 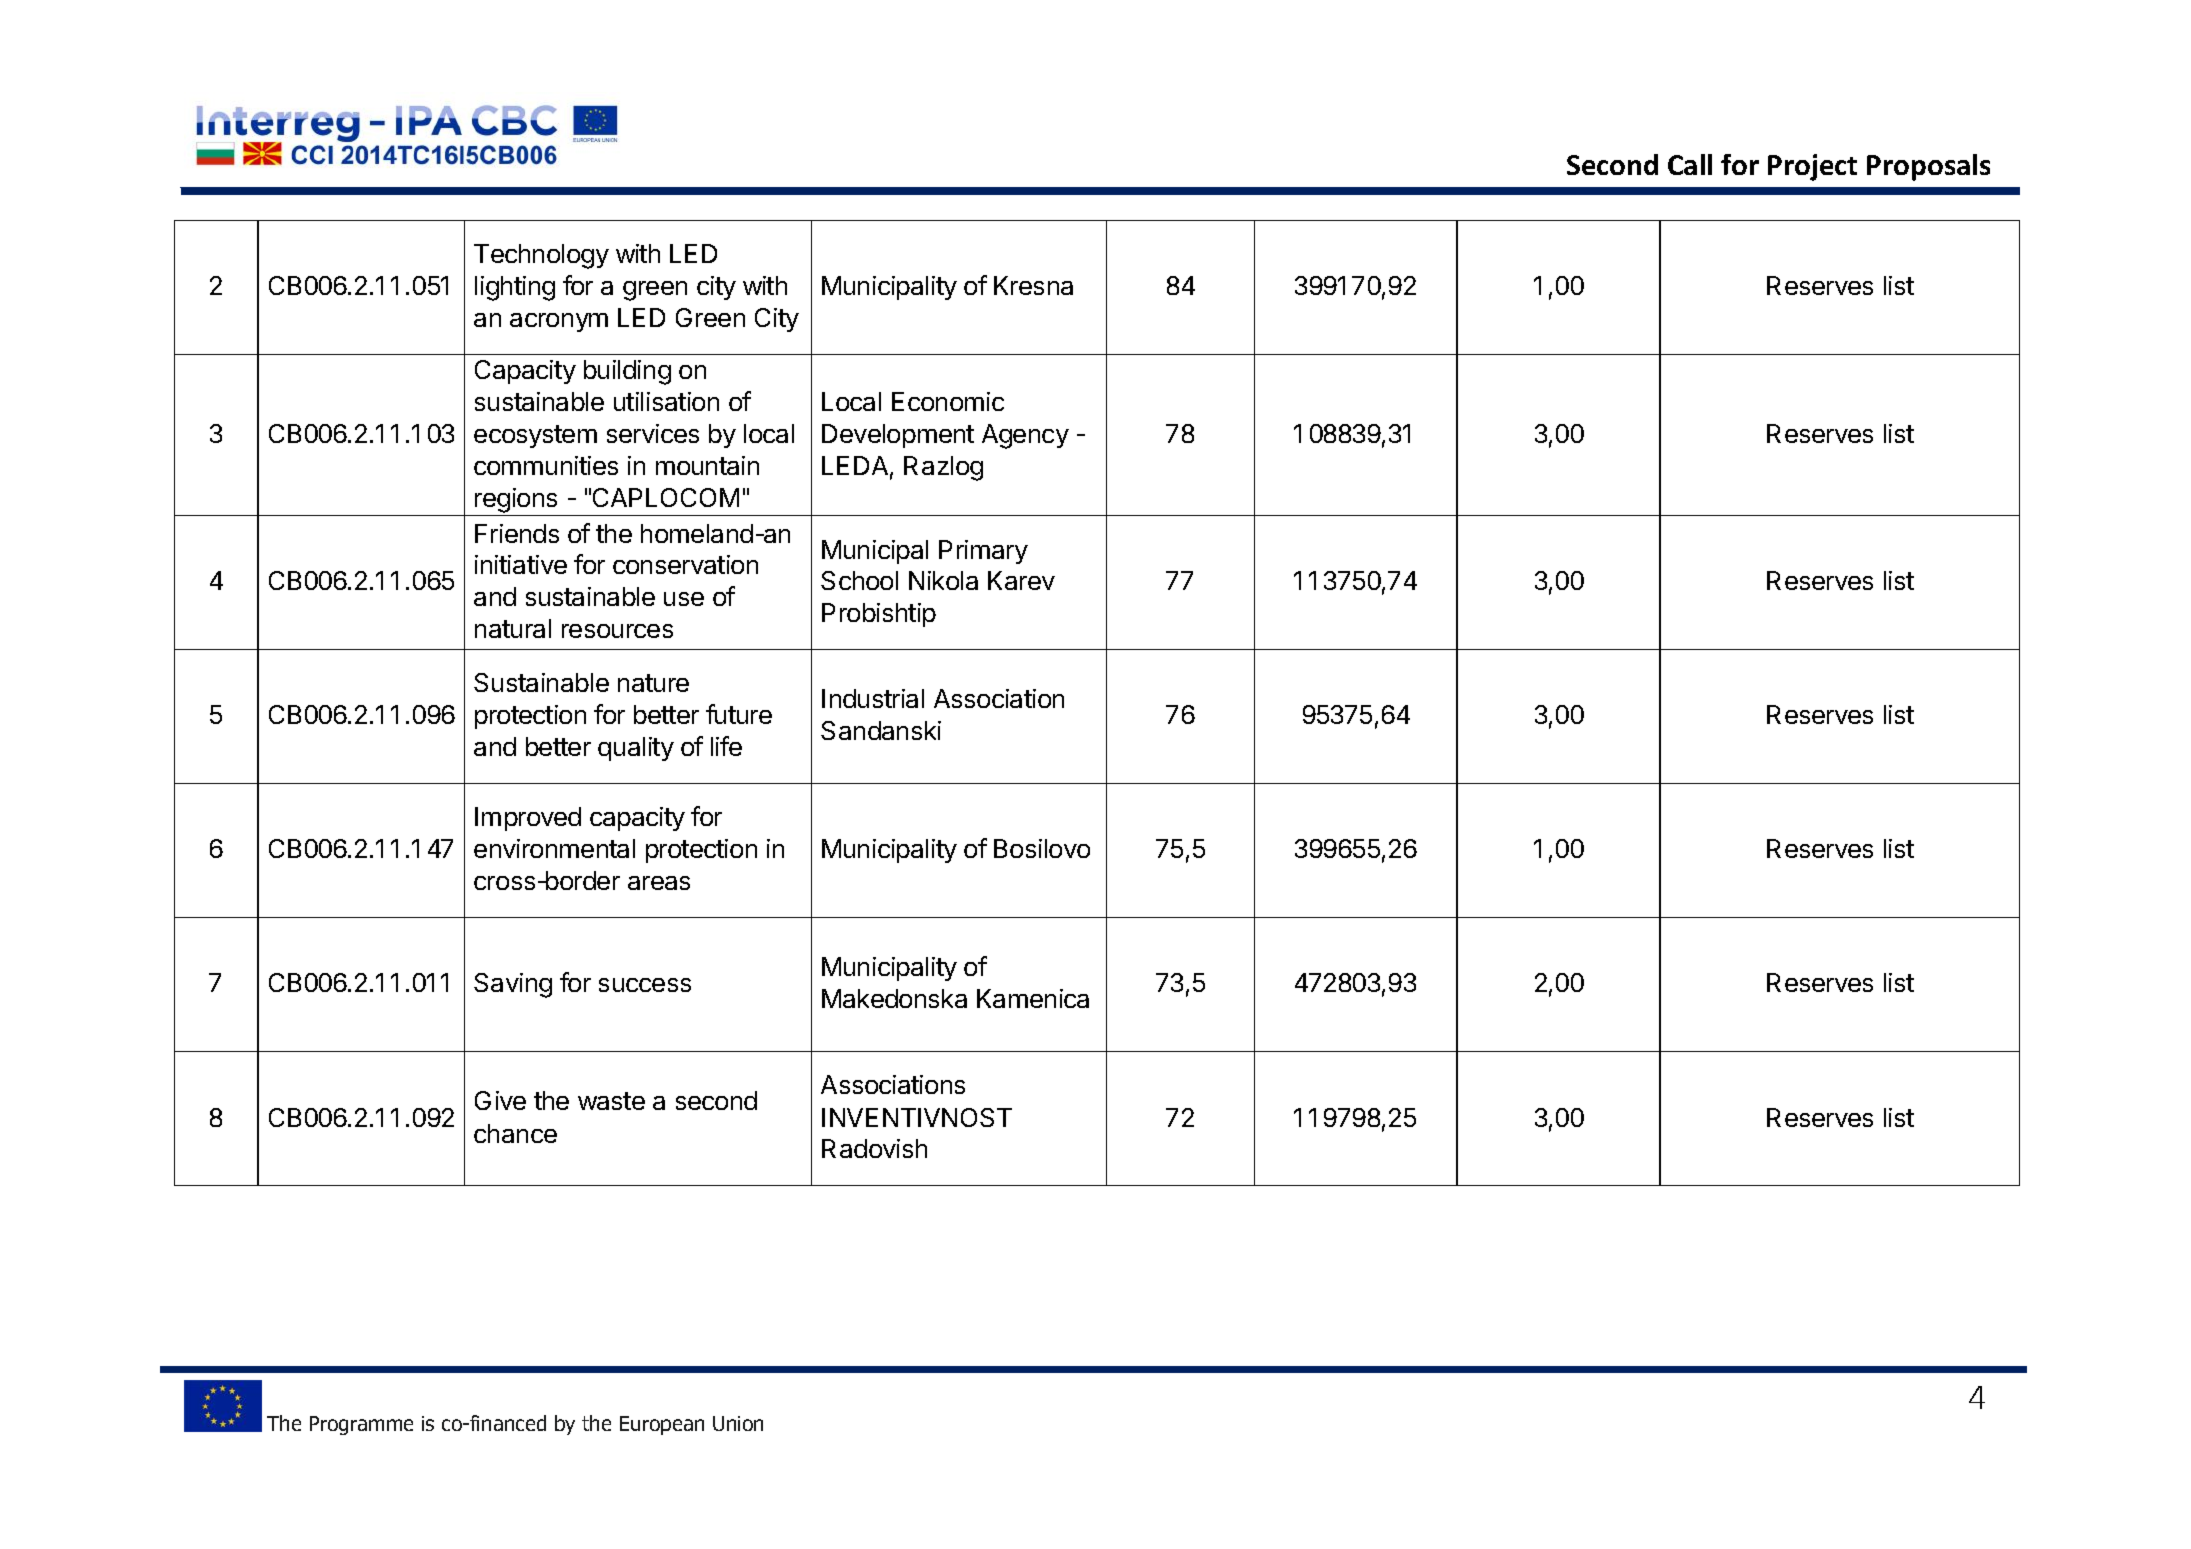 What do you see at coordinates (513, 628) in the screenshot?
I see `natural` at bounding box center [513, 628].
